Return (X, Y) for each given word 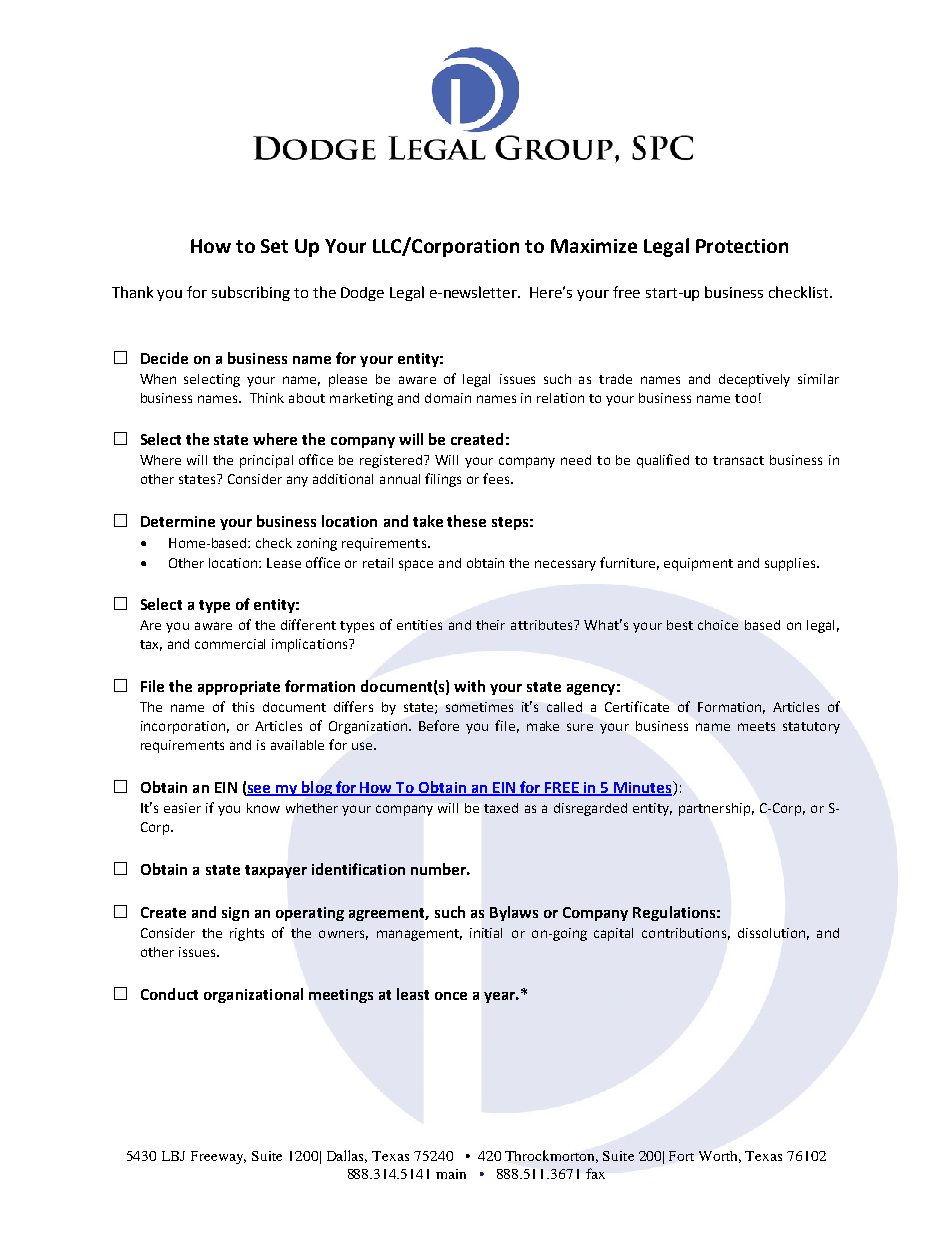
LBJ (173, 1156)
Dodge (362, 294)
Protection (742, 246)
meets (756, 726)
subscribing (251, 293)
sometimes (479, 707)
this (243, 707)
